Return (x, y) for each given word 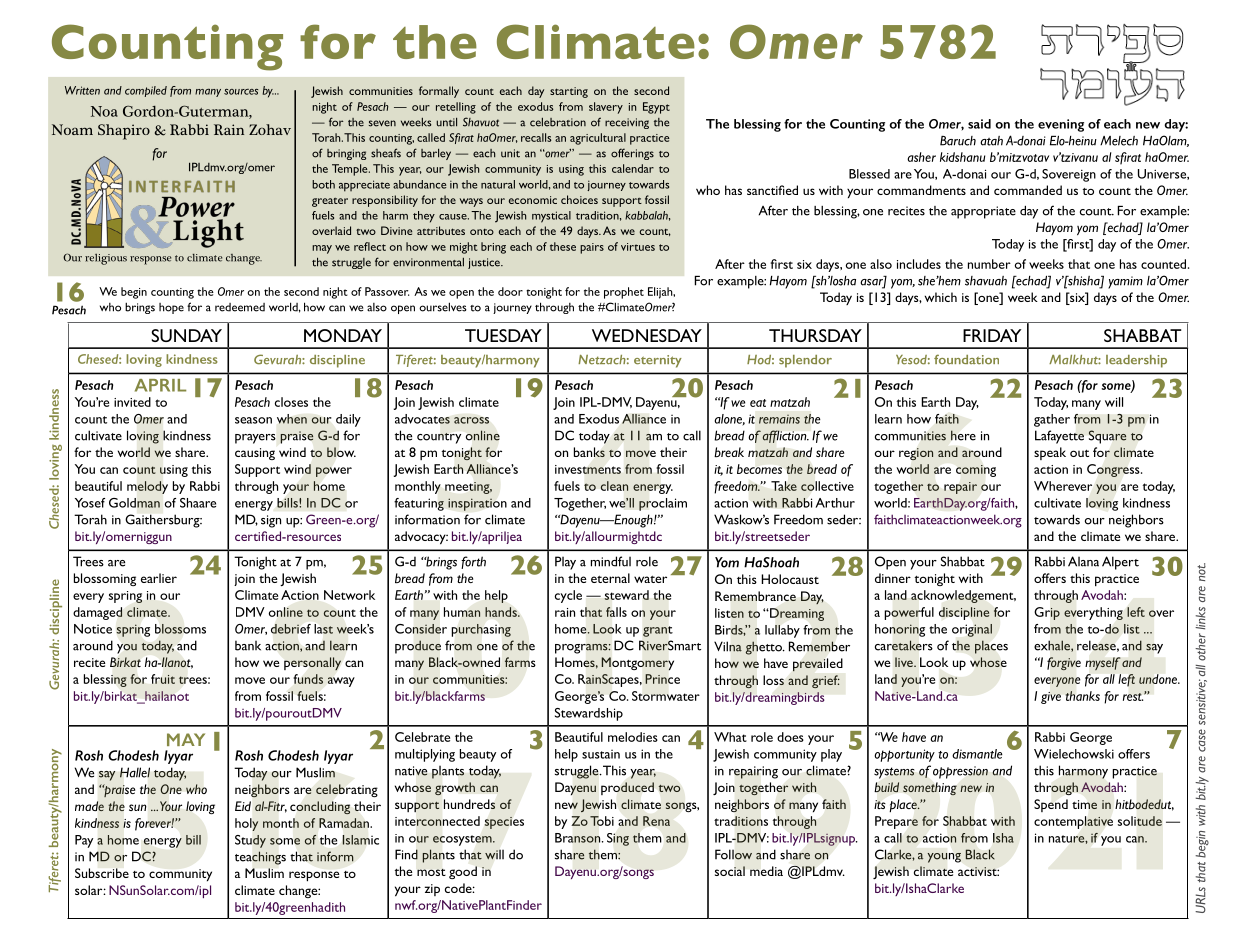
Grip (1047, 613)
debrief (291, 629)
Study (250, 841)
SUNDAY (186, 335)
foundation (966, 359)
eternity (658, 361)
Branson (579, 838)
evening (1061, 125)
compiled (146, 91)
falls (616, 612)
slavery (606, 108)
